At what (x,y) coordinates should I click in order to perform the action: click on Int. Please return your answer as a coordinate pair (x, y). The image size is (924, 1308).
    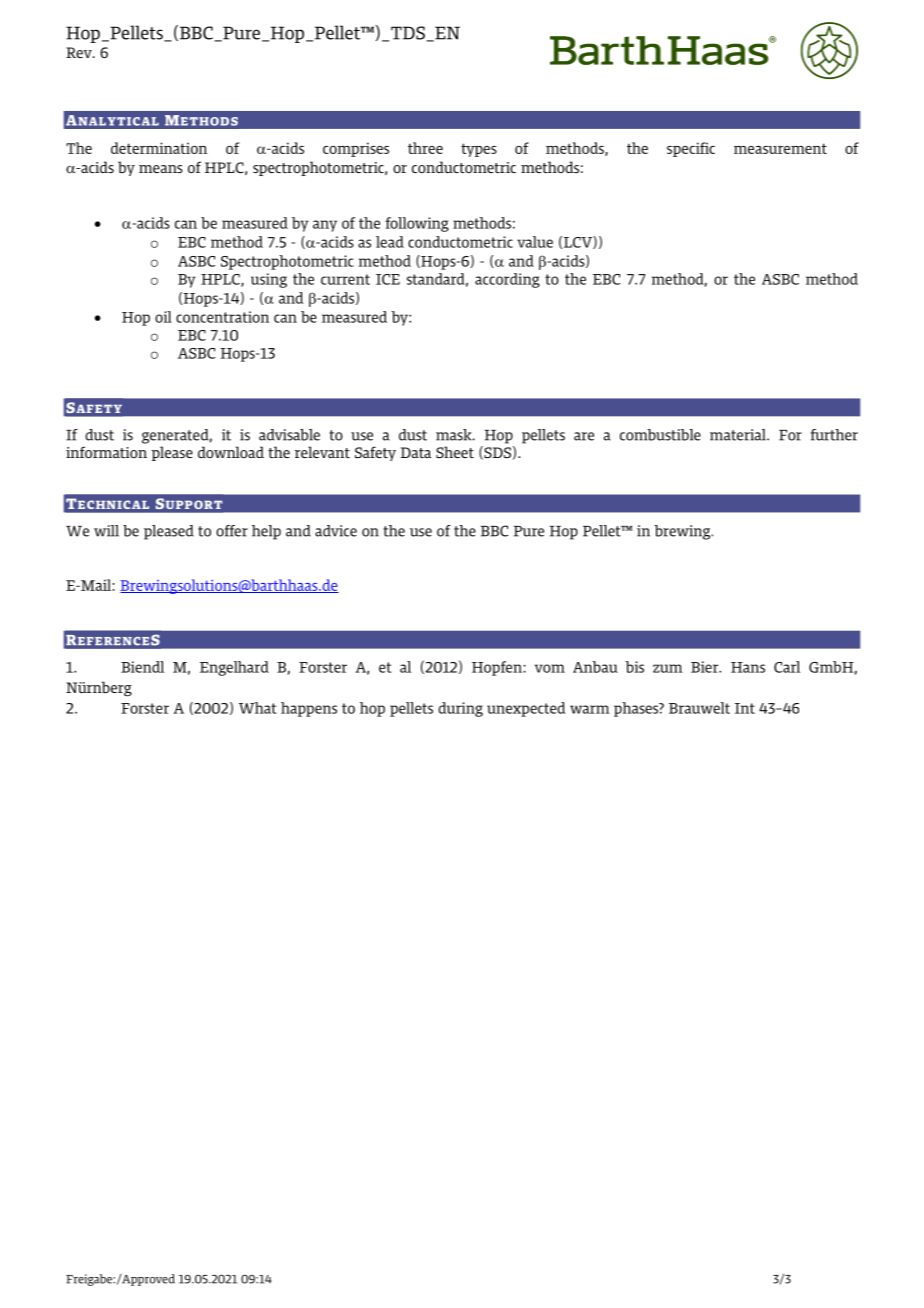
    Looking at the image, I should click on (745, 708).
